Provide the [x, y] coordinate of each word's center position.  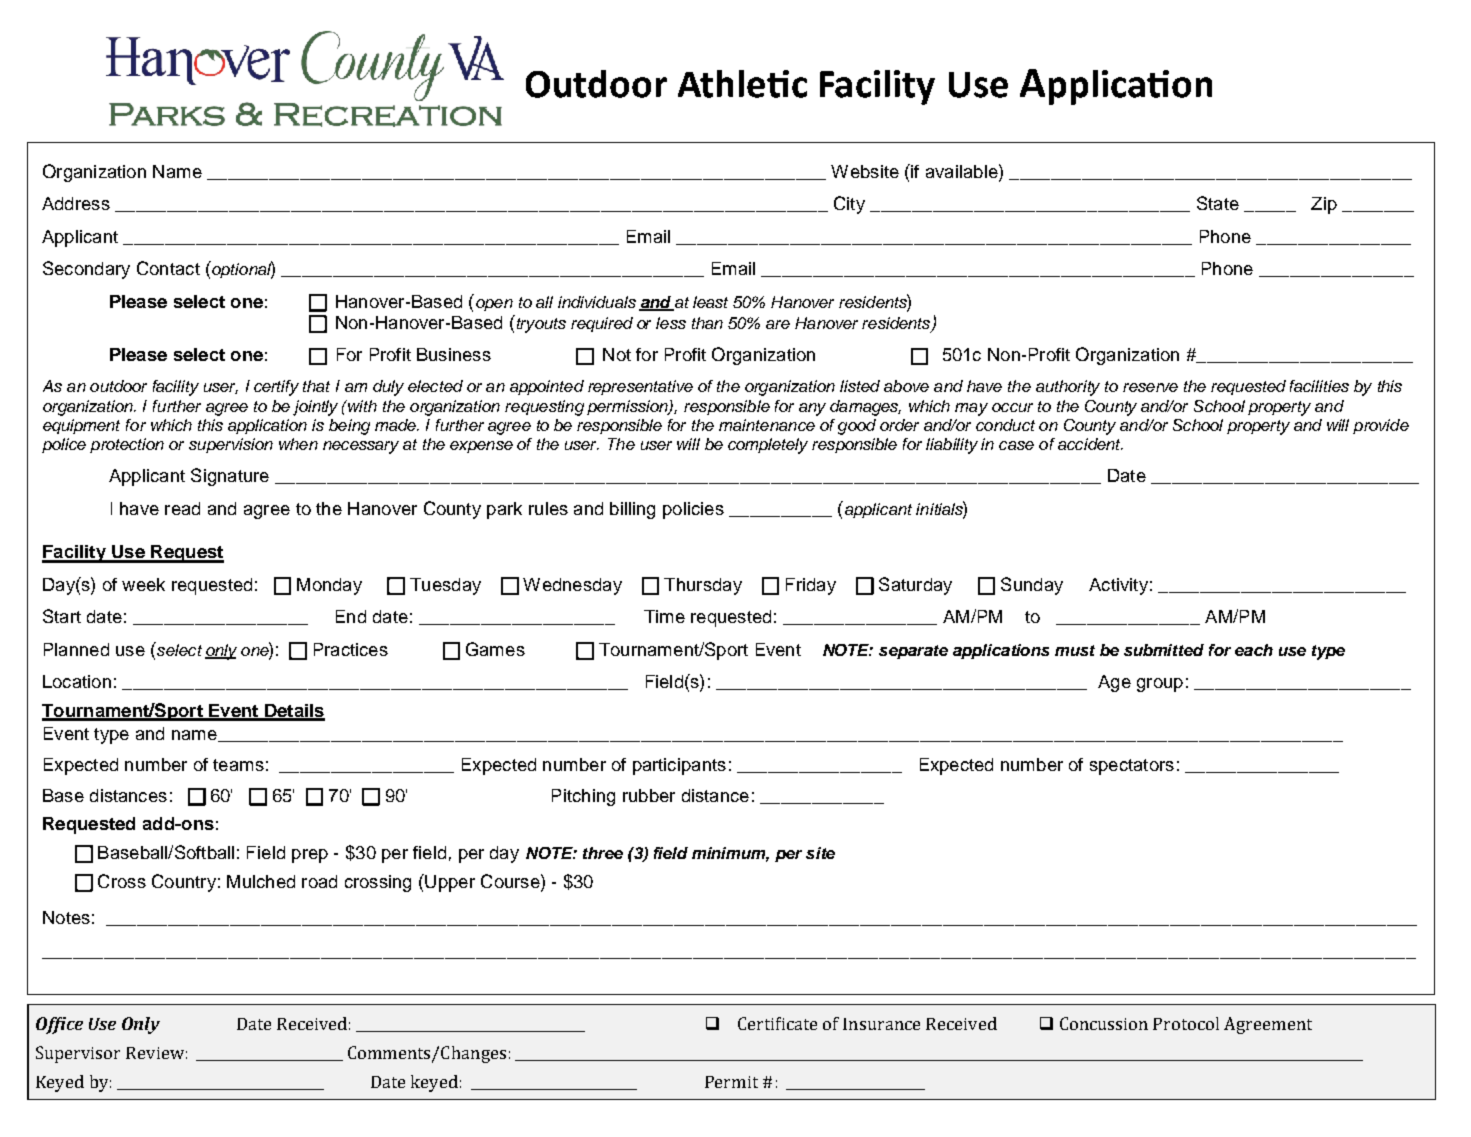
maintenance [767, 425]
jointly [315, 408]
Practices [351, 649]
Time [664, 616]
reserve [1150, 387]
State [1218, 203]
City [849, 205]
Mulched [261, 881]
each [1254, 650]
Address [76, 203]
